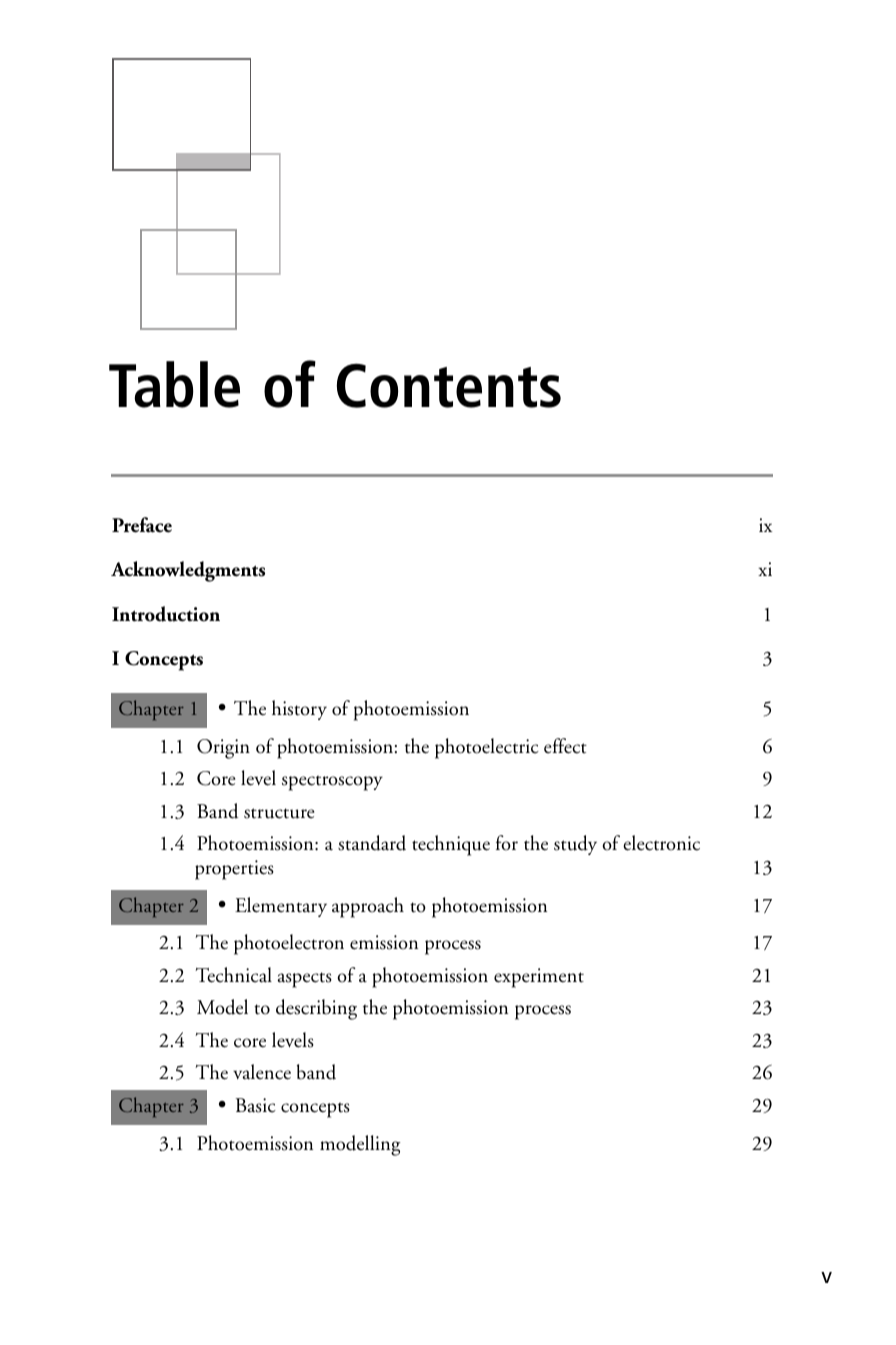  I want to click on Acknowledgments, so click(188, 571).
